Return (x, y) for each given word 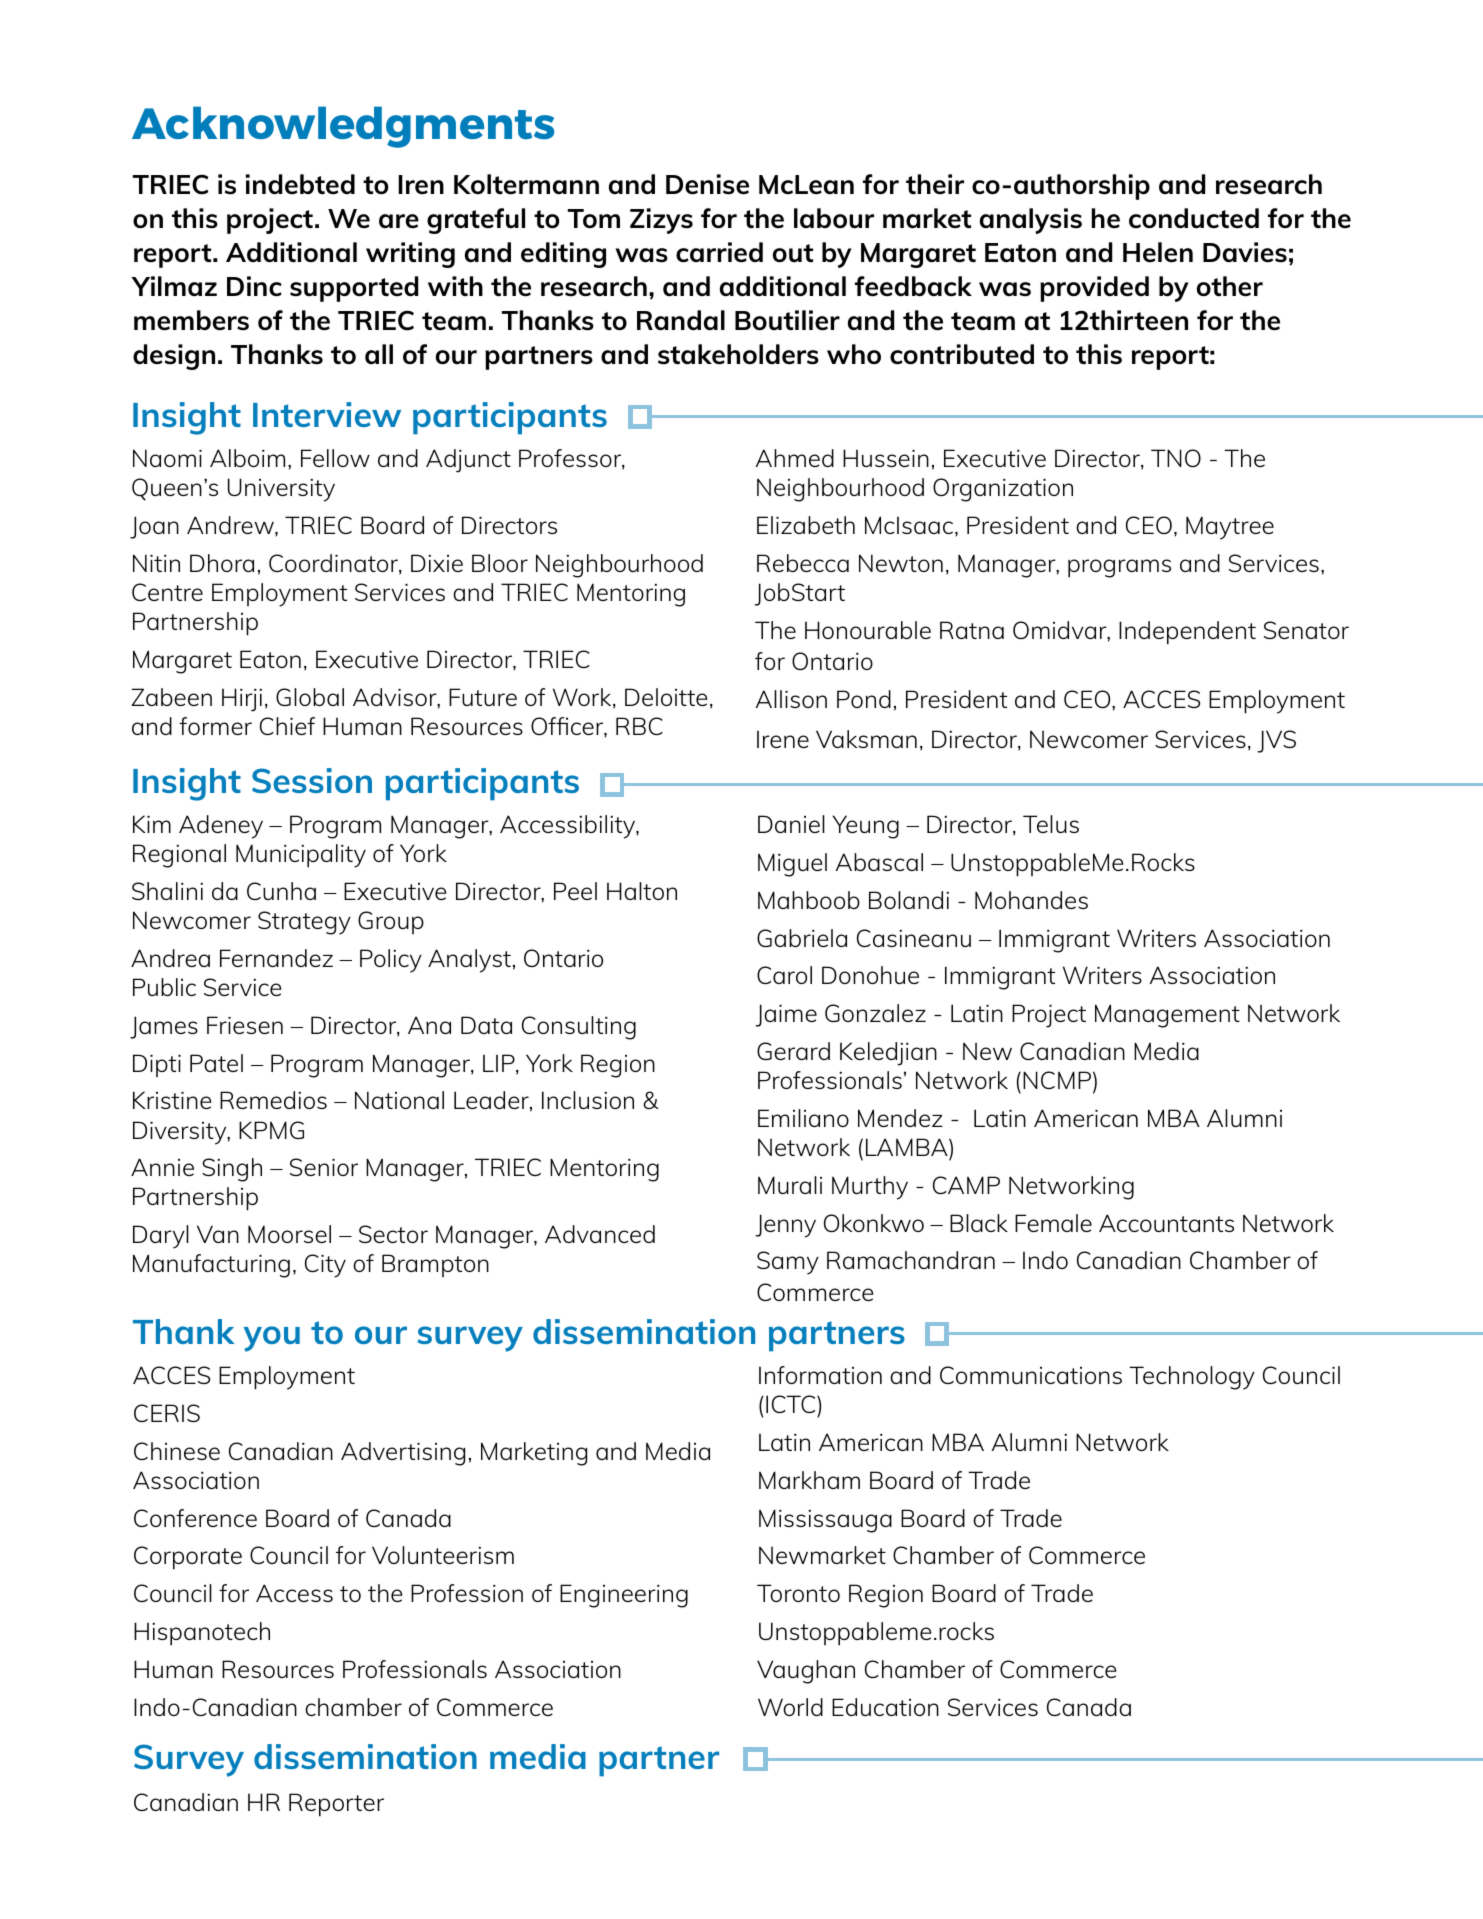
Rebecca (803, 563)
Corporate (188, 1558)
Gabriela (802, 938)
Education (885, 1707)
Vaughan (806, 1672)
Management (1167, 1016)
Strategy (304, 923)
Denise (707, 184)
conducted (1194, 218)
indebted (300, 184)
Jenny (786, 1226)
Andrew (231, 526)
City (325, 1266)
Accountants (1166, 1223)
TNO (1176, 458)
